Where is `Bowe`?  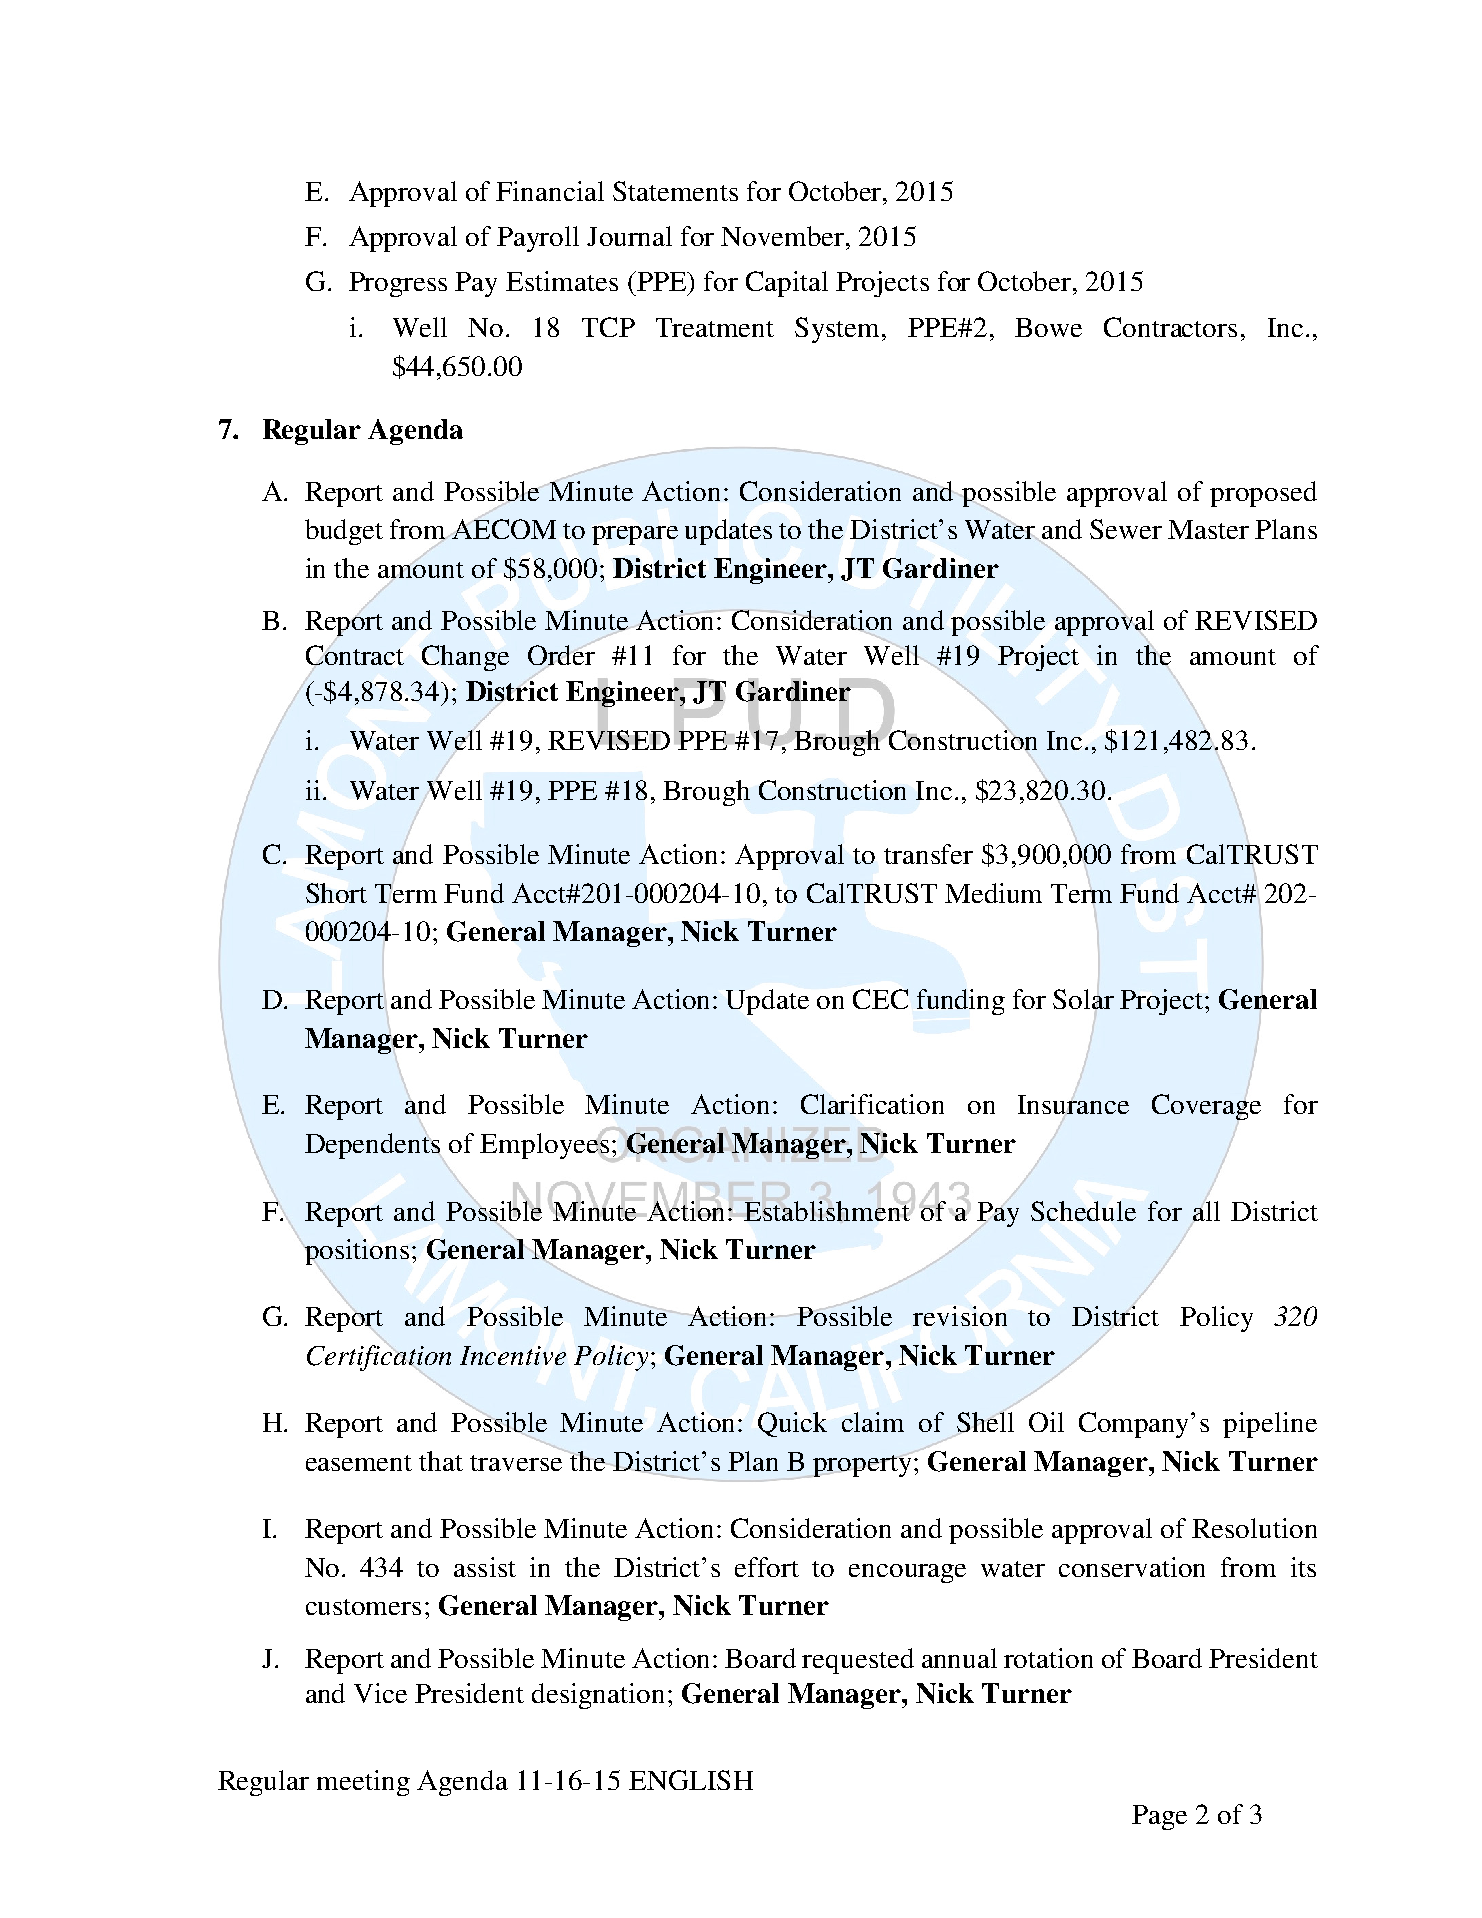
Bowe is located at coordinates (1048, 327).
